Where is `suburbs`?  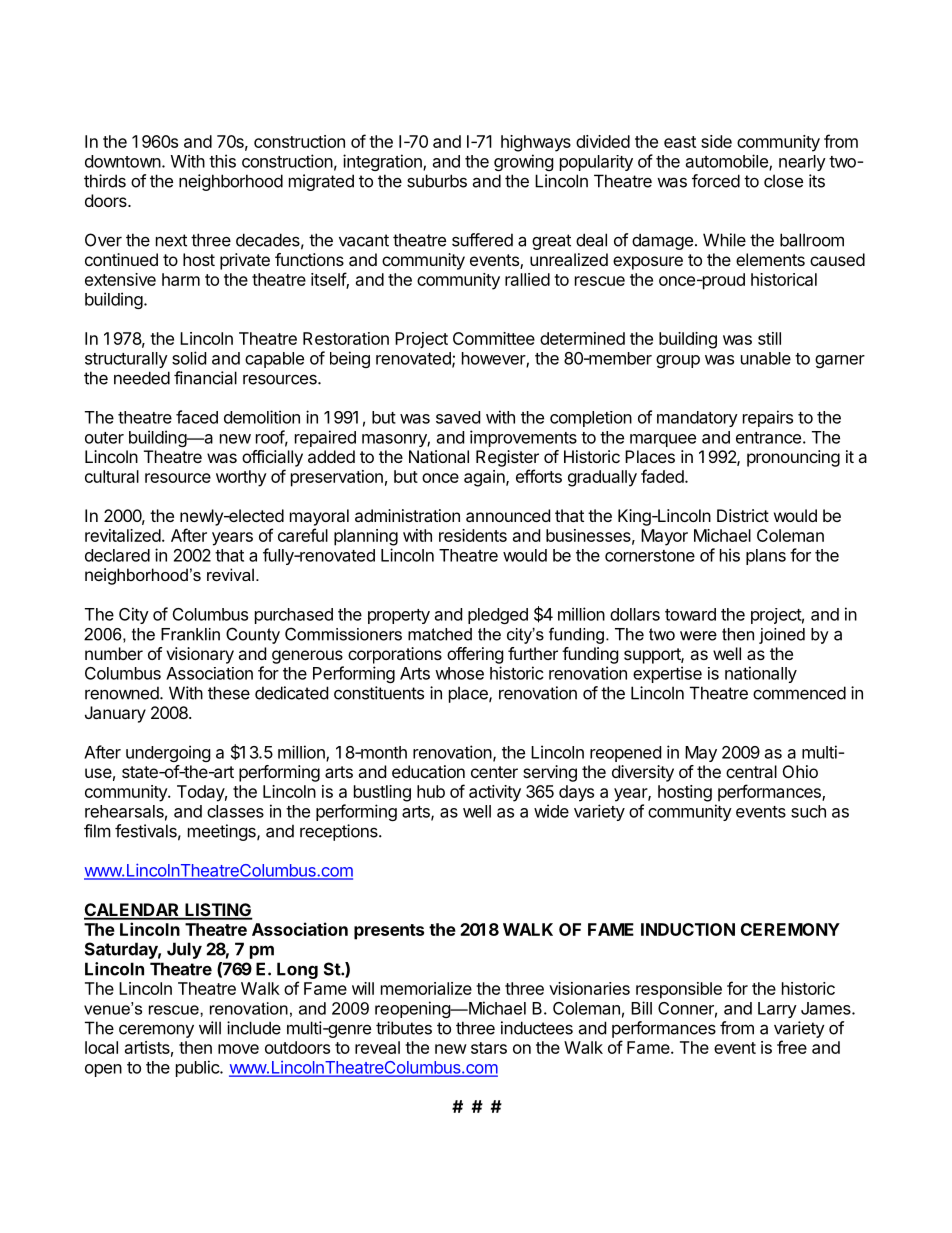 suburbs is located at coordinates (437, 181).
